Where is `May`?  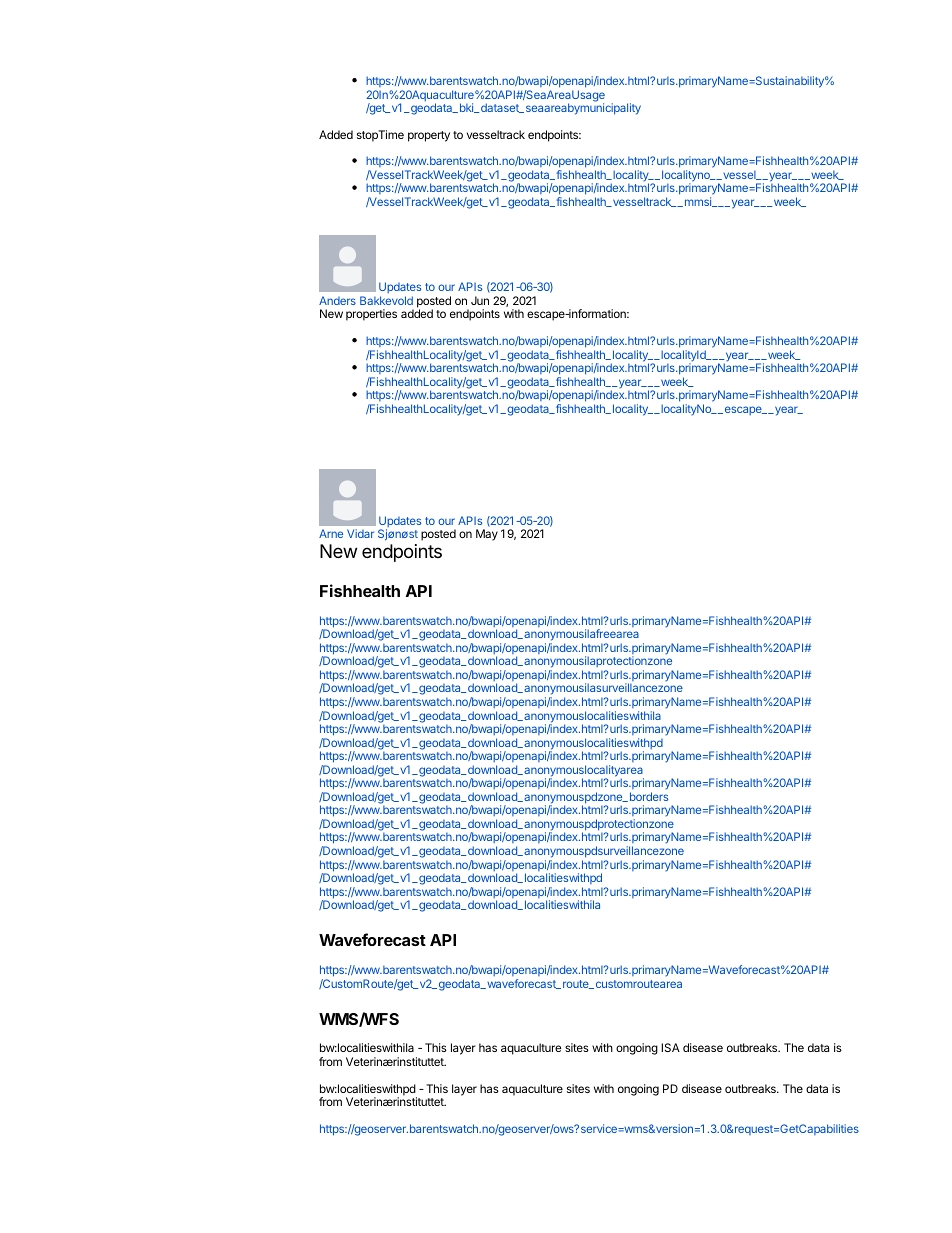 May is located at coordinates (487, 535).
